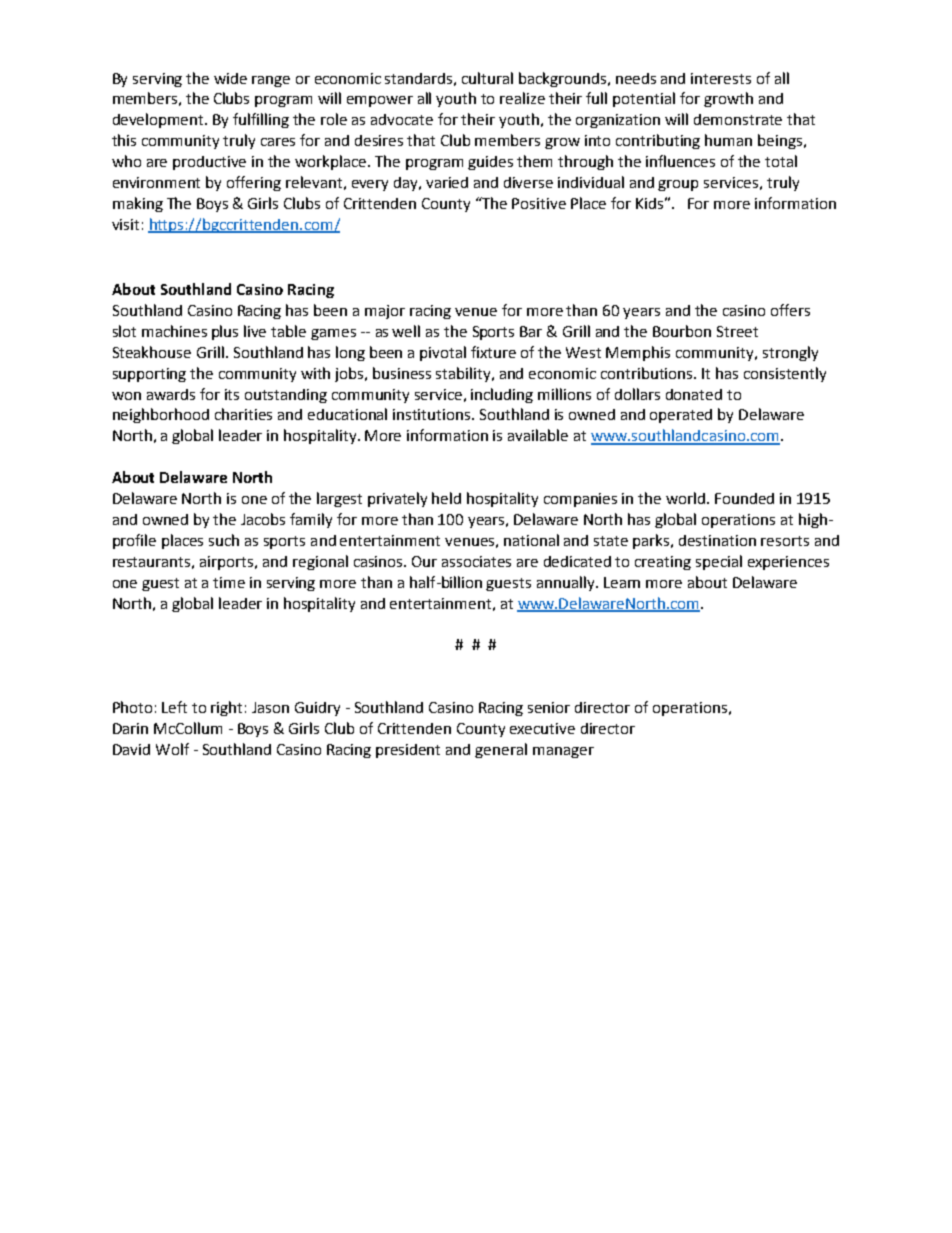  What do you see at coordinates (501, 750) in the screenshot?
I see `general` at bounding box center [501, 750].
